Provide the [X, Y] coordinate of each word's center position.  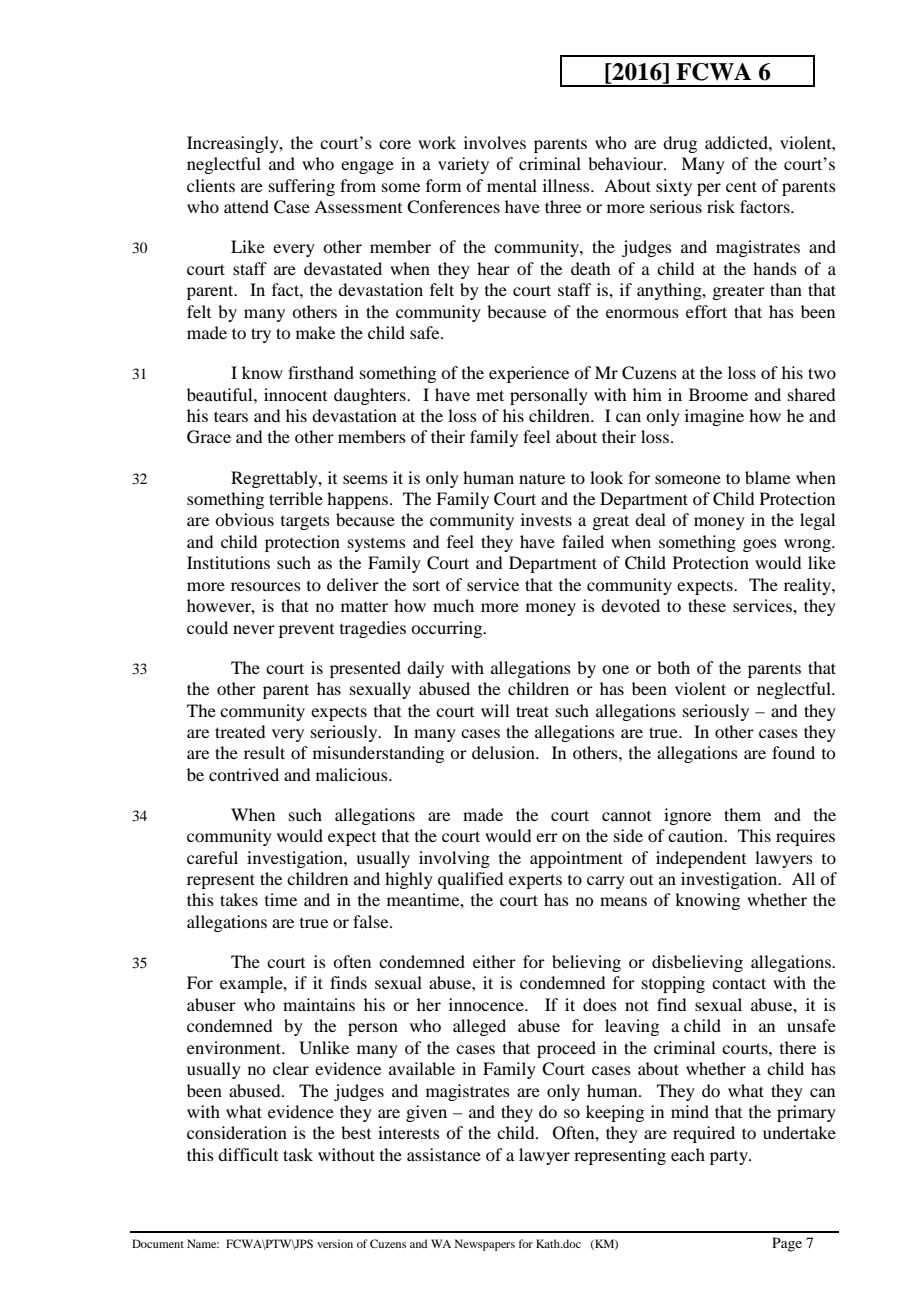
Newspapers [485, 1245]
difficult [248, 1154]
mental [512, 185]
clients [211, 185]
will [495, 710]
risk [721, 206]
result [264, 752]
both [673, 667]
